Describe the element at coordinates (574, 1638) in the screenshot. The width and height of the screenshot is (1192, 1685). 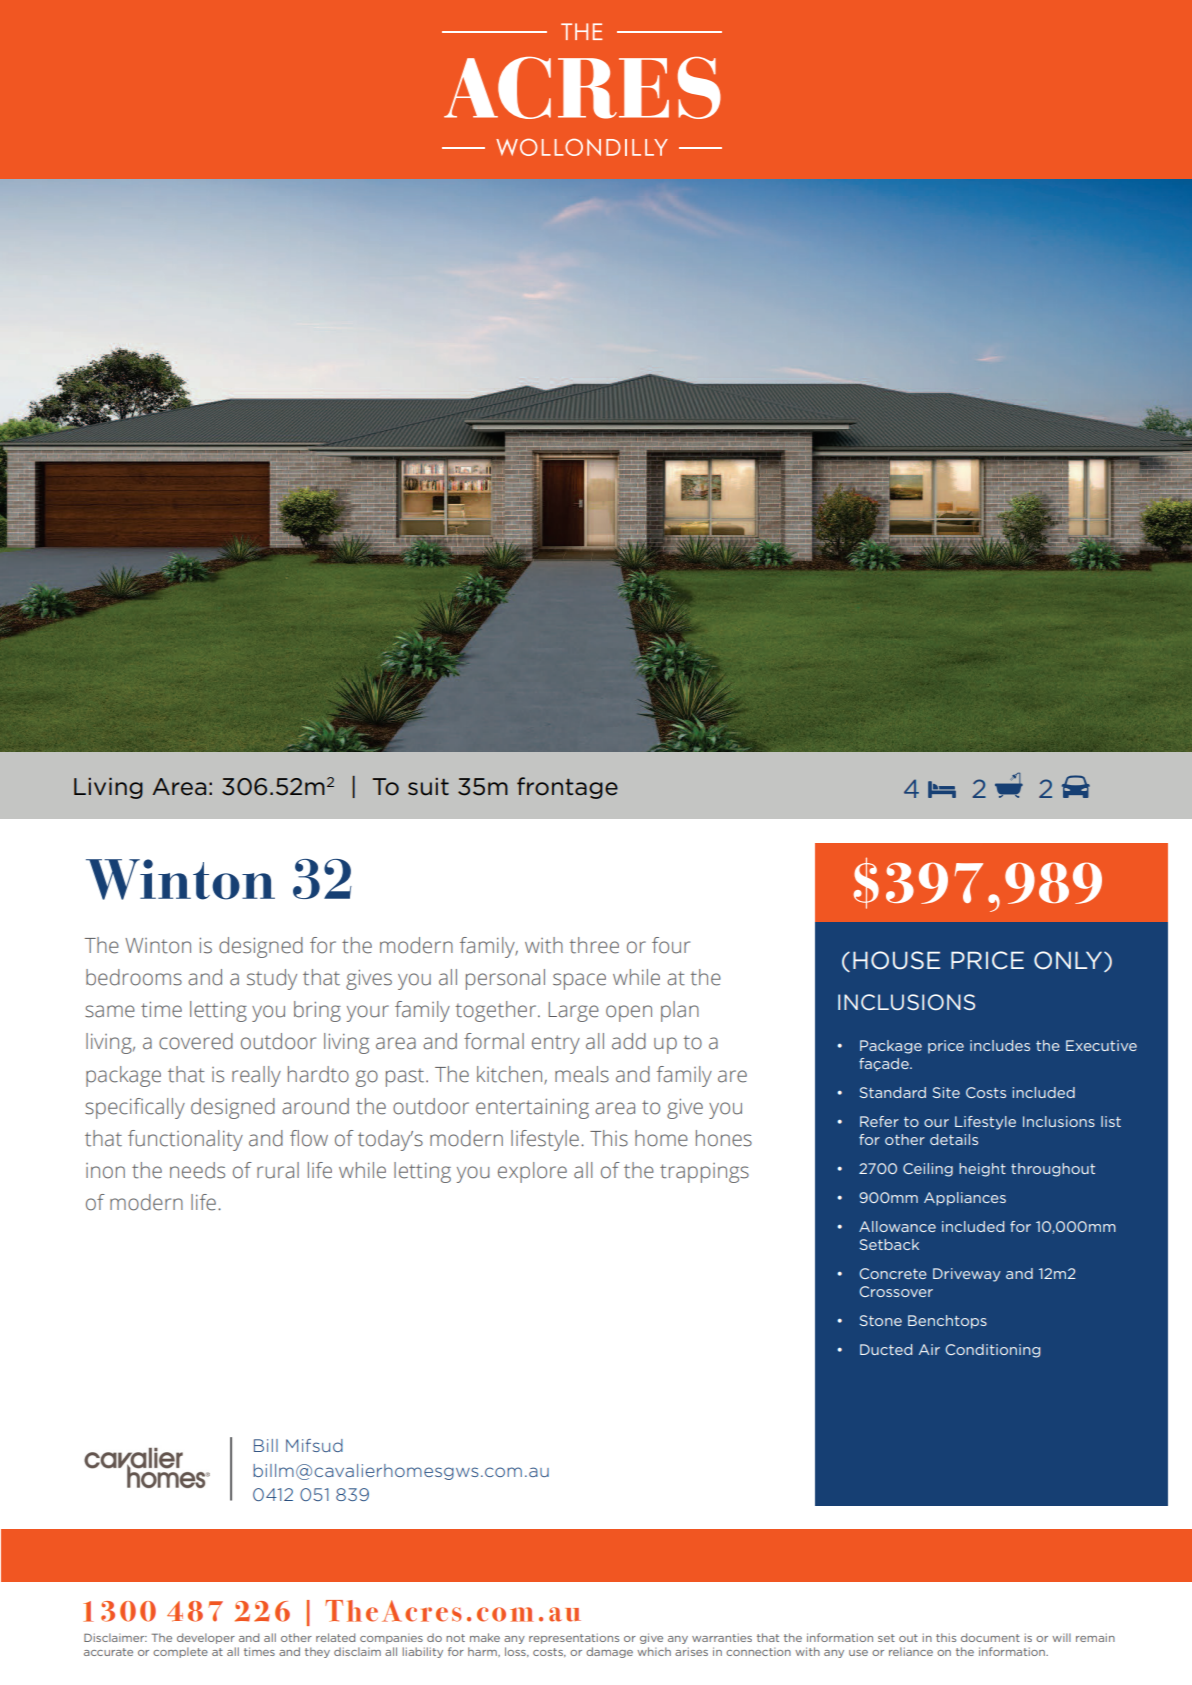
I see `representations` at that location.
